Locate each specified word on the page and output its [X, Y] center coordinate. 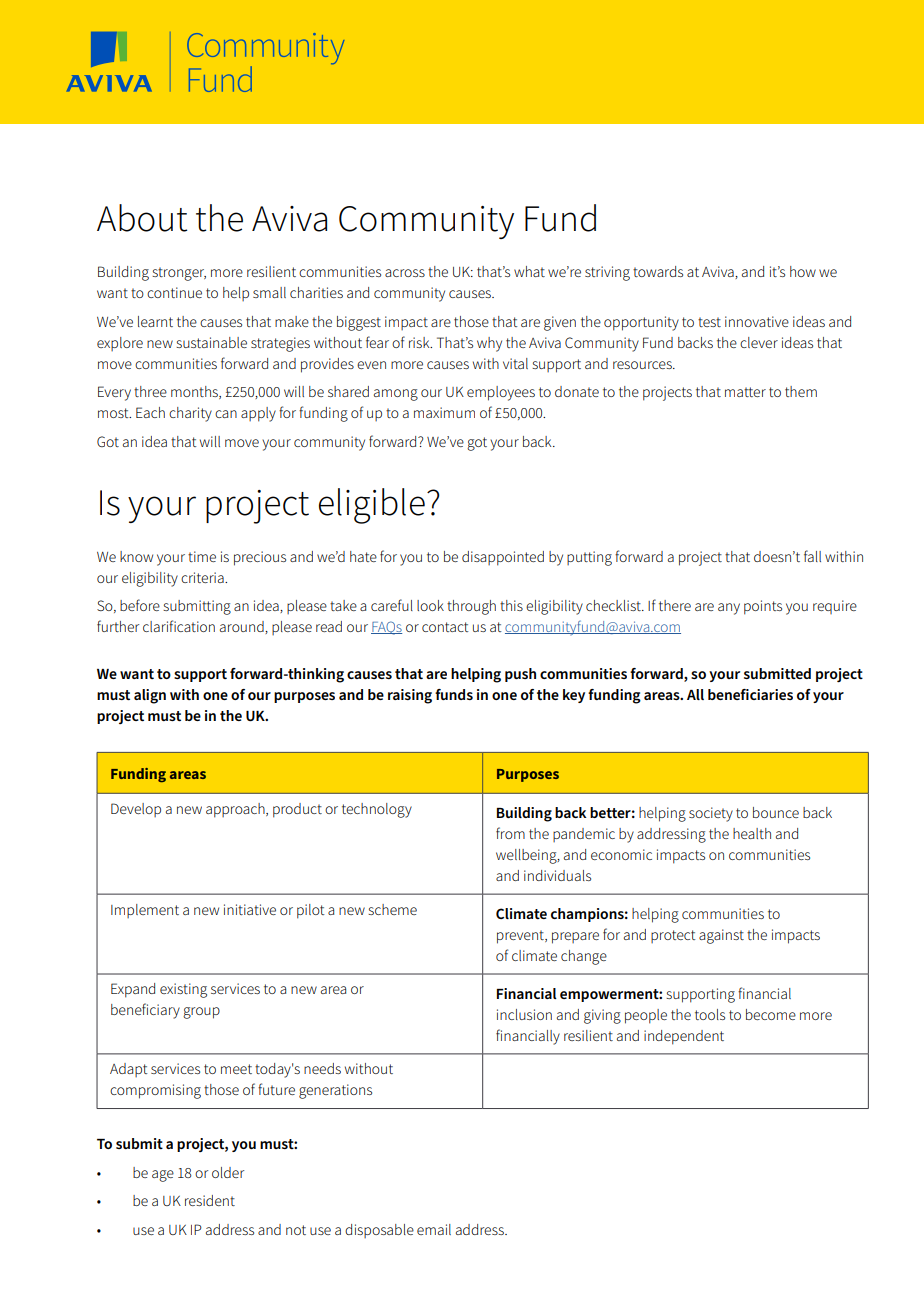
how [803, 271]
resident [210, 1200]
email [434, 1229]
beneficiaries [750, 694]
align [150, 696]
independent [684, 1037]
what [529, 271]
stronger [179, 274]
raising [410, 696]
